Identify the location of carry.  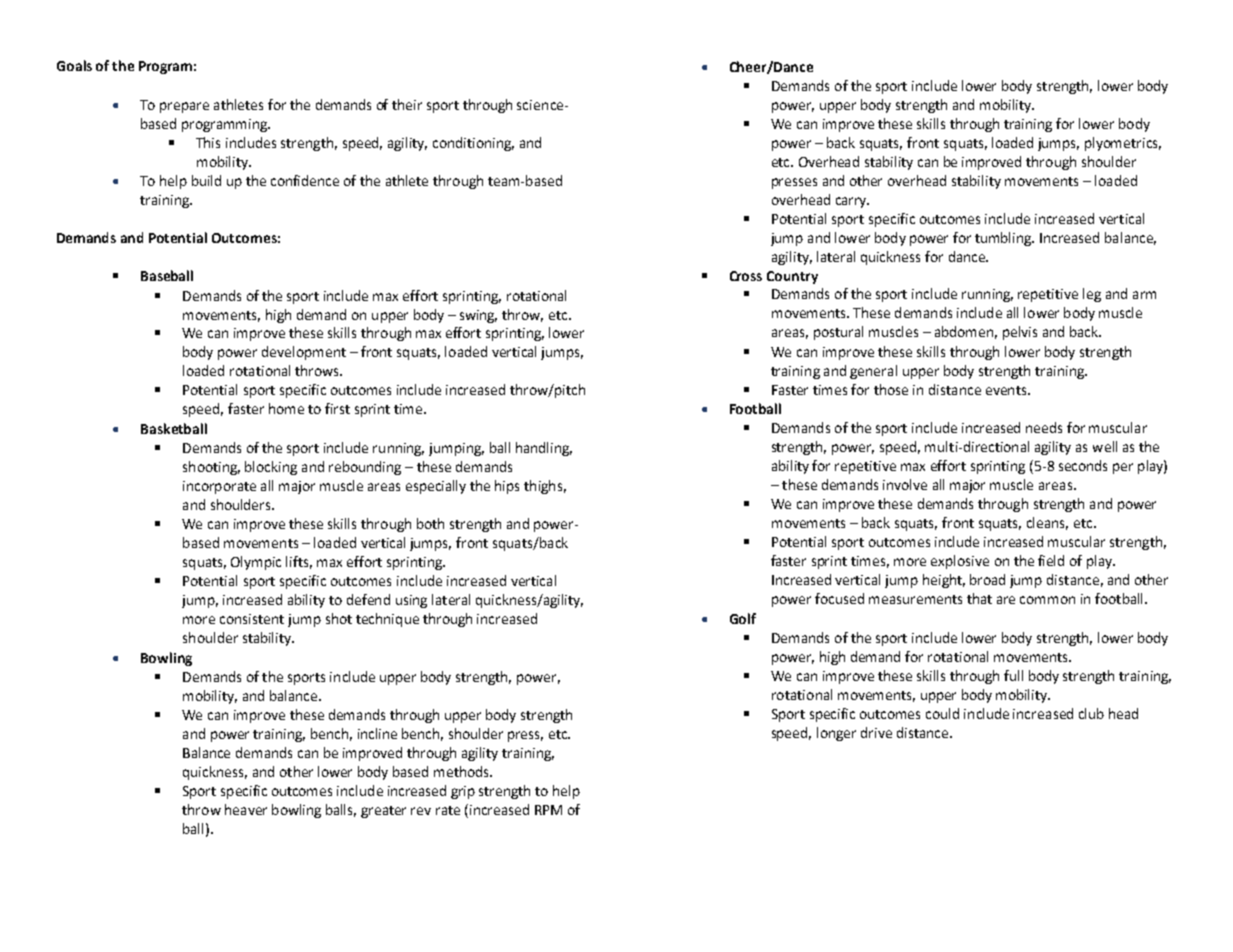
(852, 202).
